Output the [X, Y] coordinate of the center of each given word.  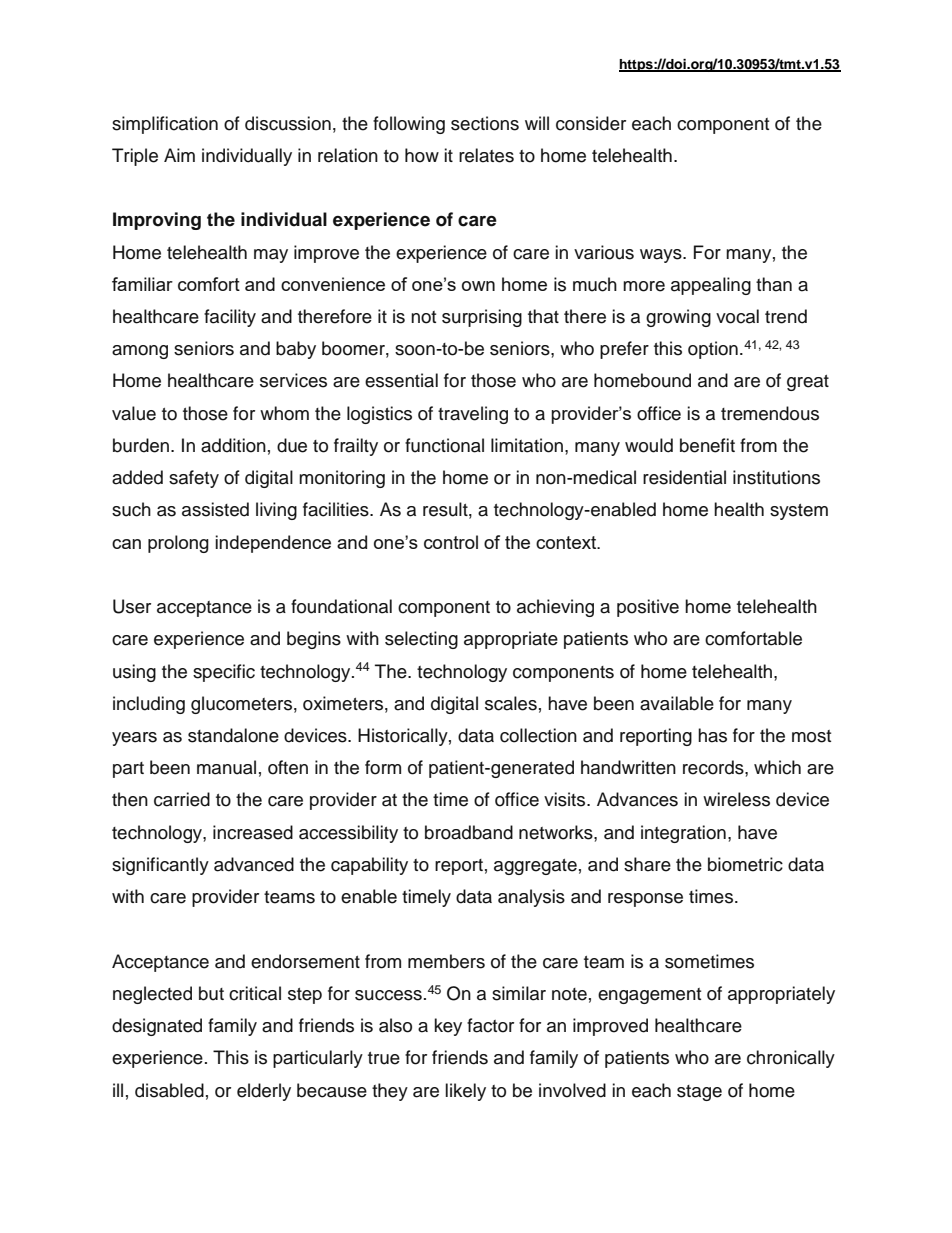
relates [486, 155]
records [714, 767]
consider [591, 123]
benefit [707, 445]
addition [233, 445]
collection [538, 735]
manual [226, 767]
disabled [169, 1090]
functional [444, 445]
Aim [179, 155]
